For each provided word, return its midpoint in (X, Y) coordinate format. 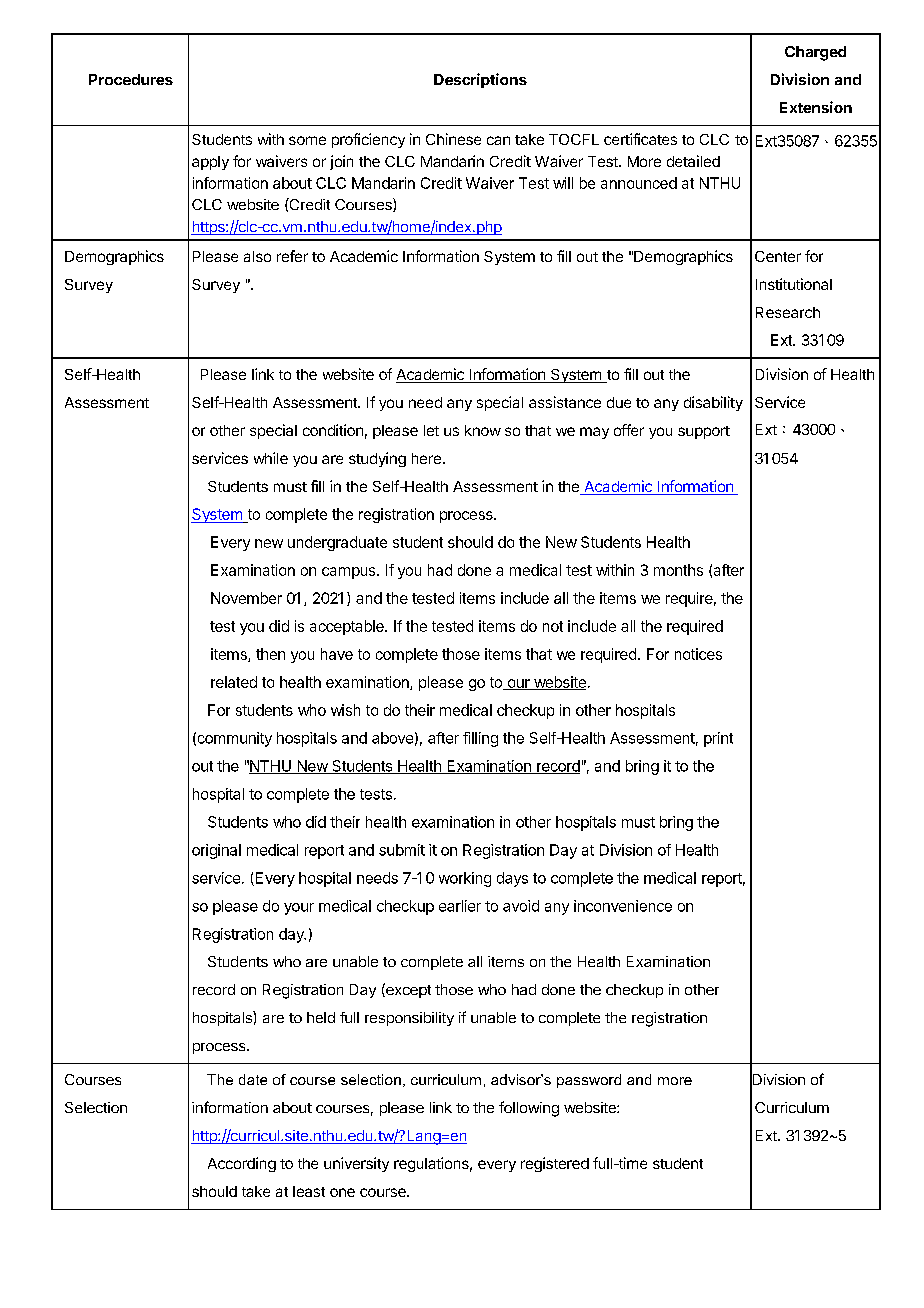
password (589, 1081)
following (529, 1109)
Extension (816, 107)
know (483, 430)
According (242, 1164)
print (718, 739)
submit (402, 850)
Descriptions (480, 80)
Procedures (131, 79)
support (704, 432)
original (216, 851)
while (271, 458)
